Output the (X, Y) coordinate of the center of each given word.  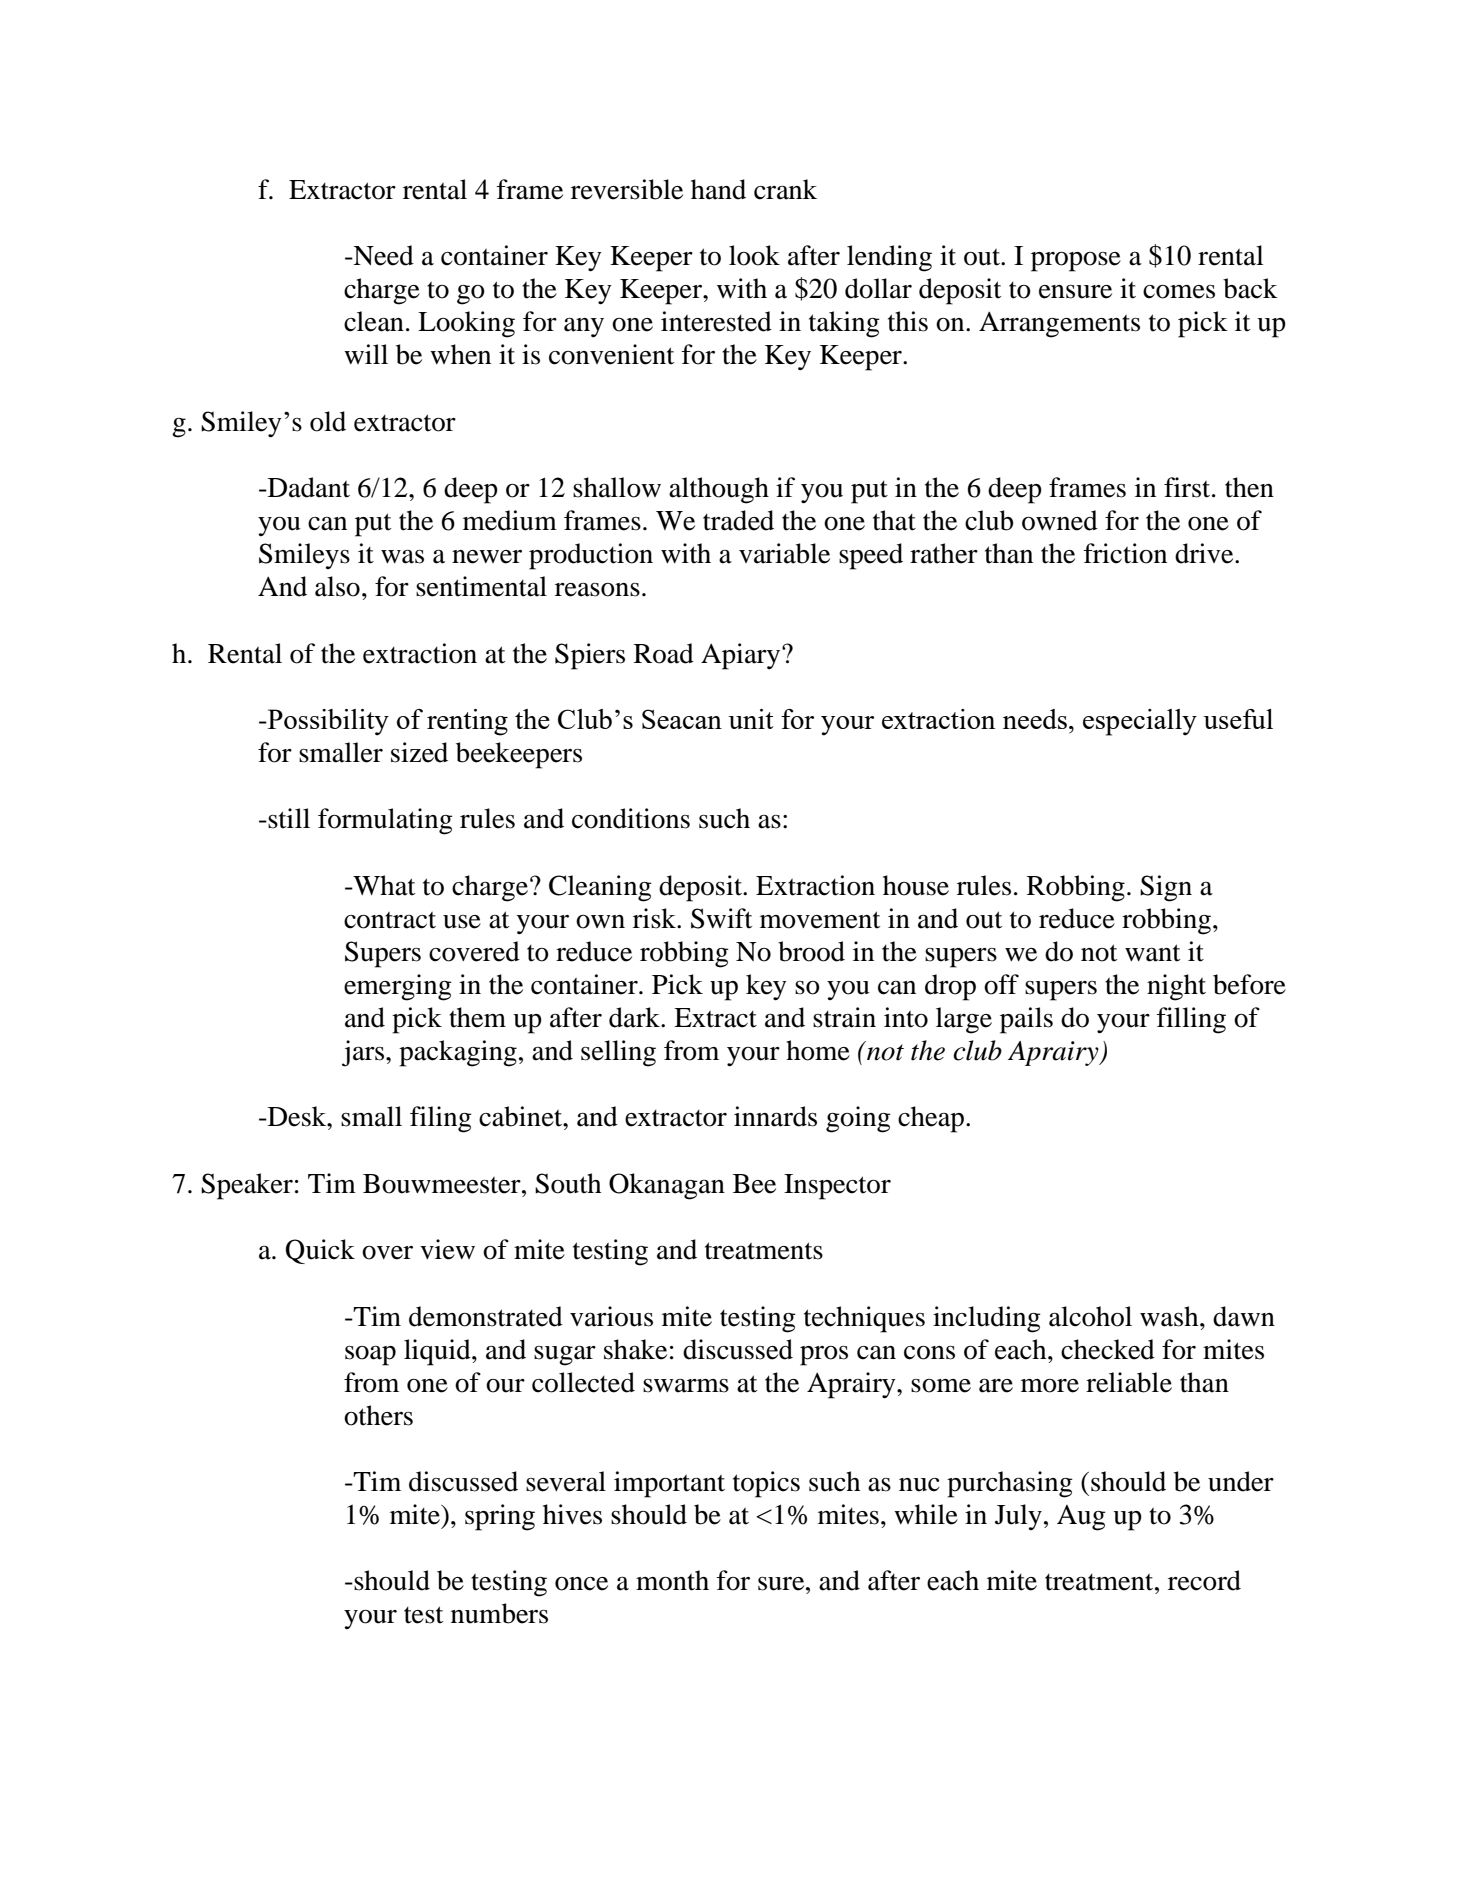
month (672, 1580)
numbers (499, 1613)
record (1204, 1580)
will (366, 354)
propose (1076, 262)
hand (718, 189)
